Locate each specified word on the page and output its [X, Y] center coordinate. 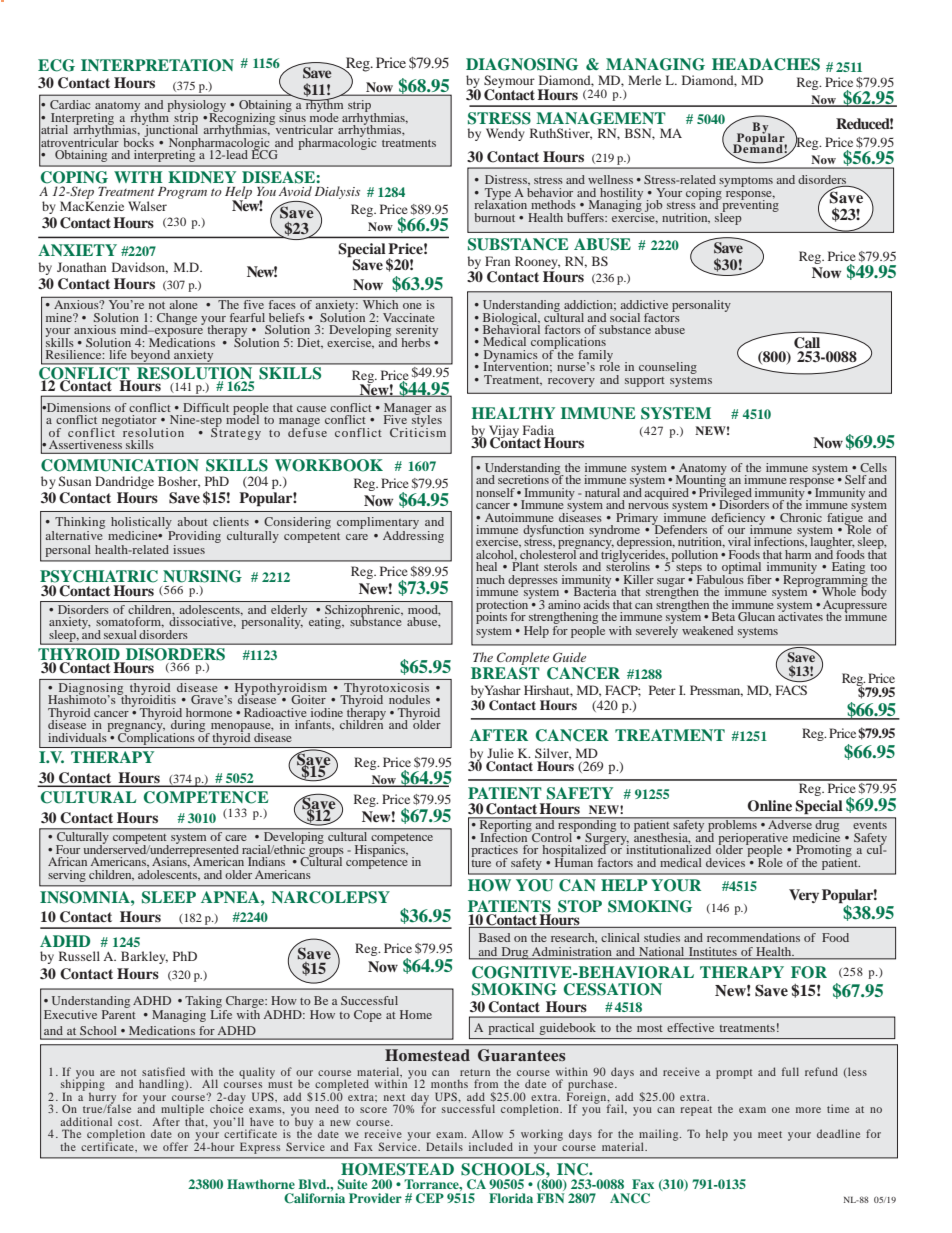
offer [175, 1146]
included [491, 1146]
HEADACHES [766, 64]
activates [800, 615]
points [491, 617]
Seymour [509, 83]
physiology [196, 107]
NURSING [202, 576]
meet [770, 1134]
